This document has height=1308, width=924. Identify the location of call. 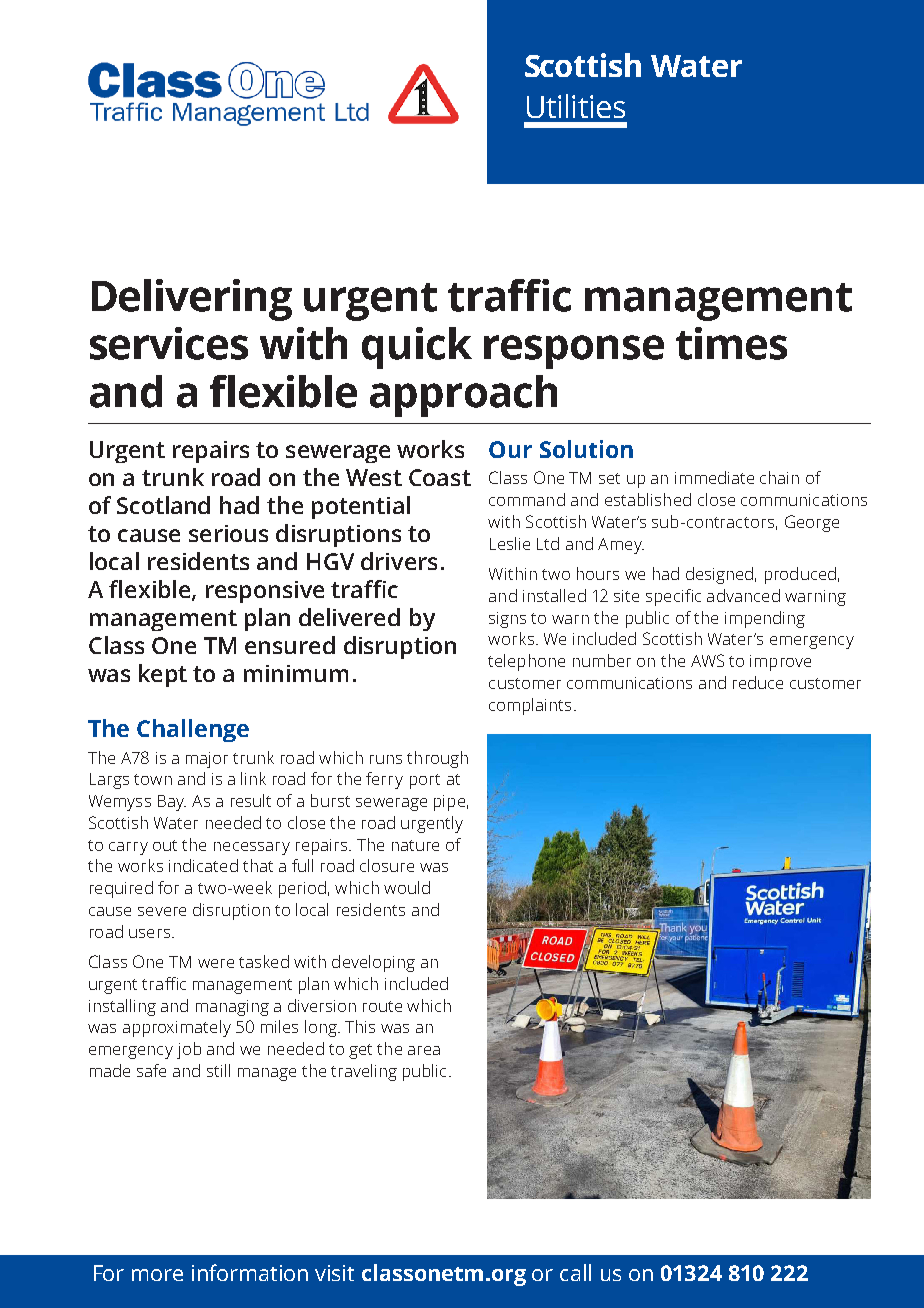
(575, 1272).
